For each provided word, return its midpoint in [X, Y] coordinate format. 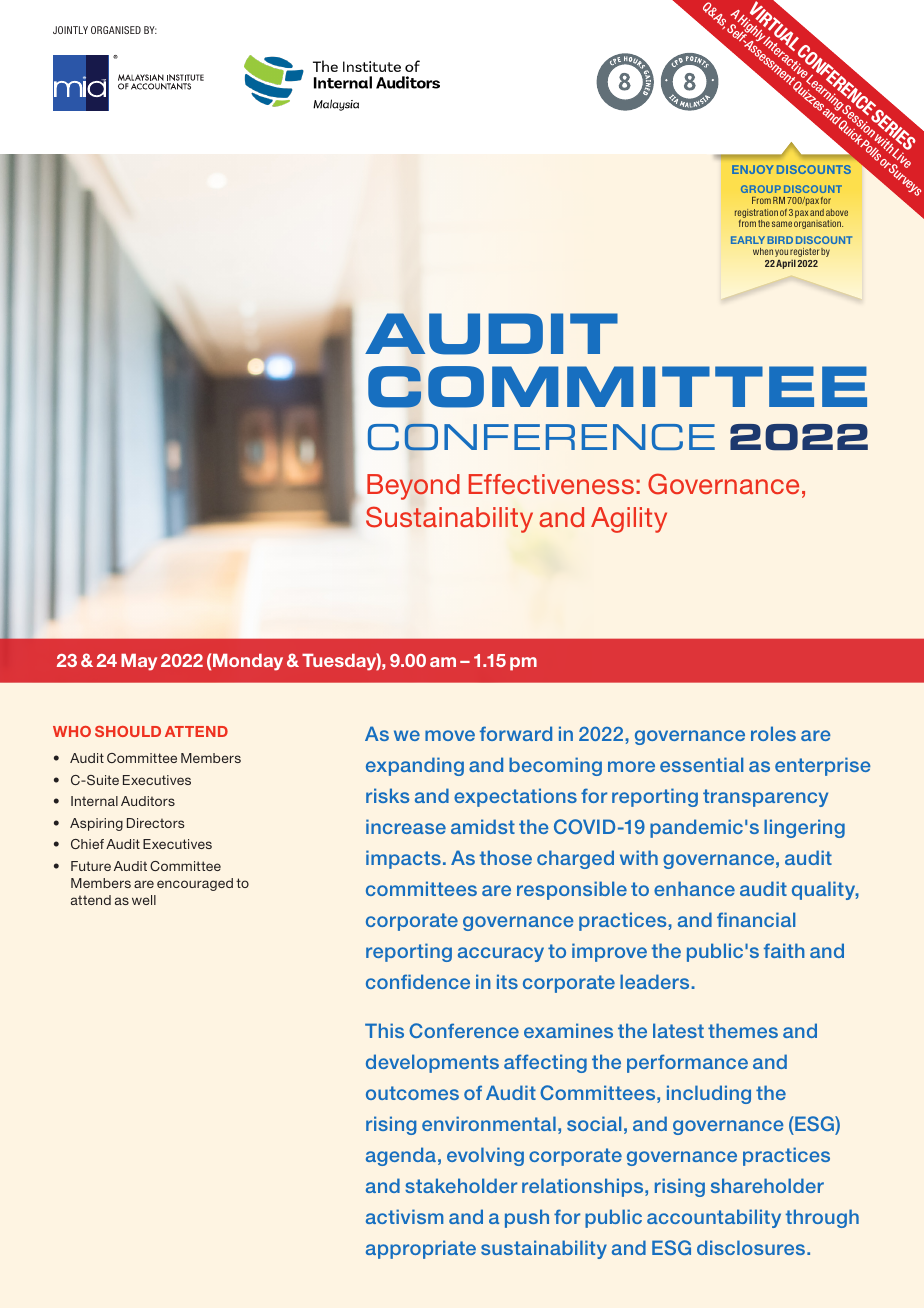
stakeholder [461, 1185]
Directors [155, 823]
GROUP [761, 189]
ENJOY [752, 169]
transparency [765, 798]
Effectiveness [551, 484]
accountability [714, 1218]
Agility [629, 520]
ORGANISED [116, 30]
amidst [483, 826]
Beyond [413, 487]
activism [404, 1216]
